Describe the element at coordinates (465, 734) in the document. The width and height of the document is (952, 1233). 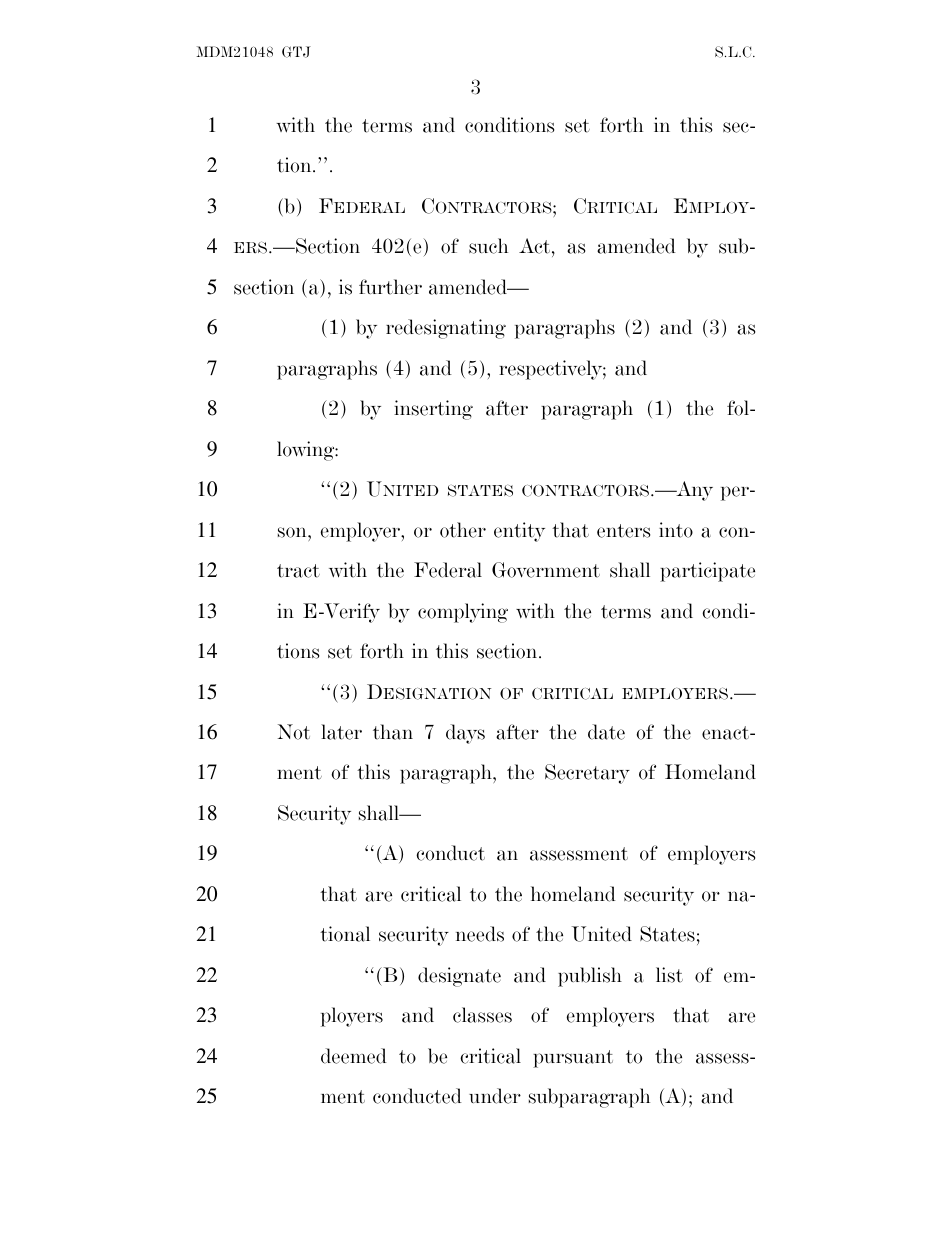
I see `days` at that location.
